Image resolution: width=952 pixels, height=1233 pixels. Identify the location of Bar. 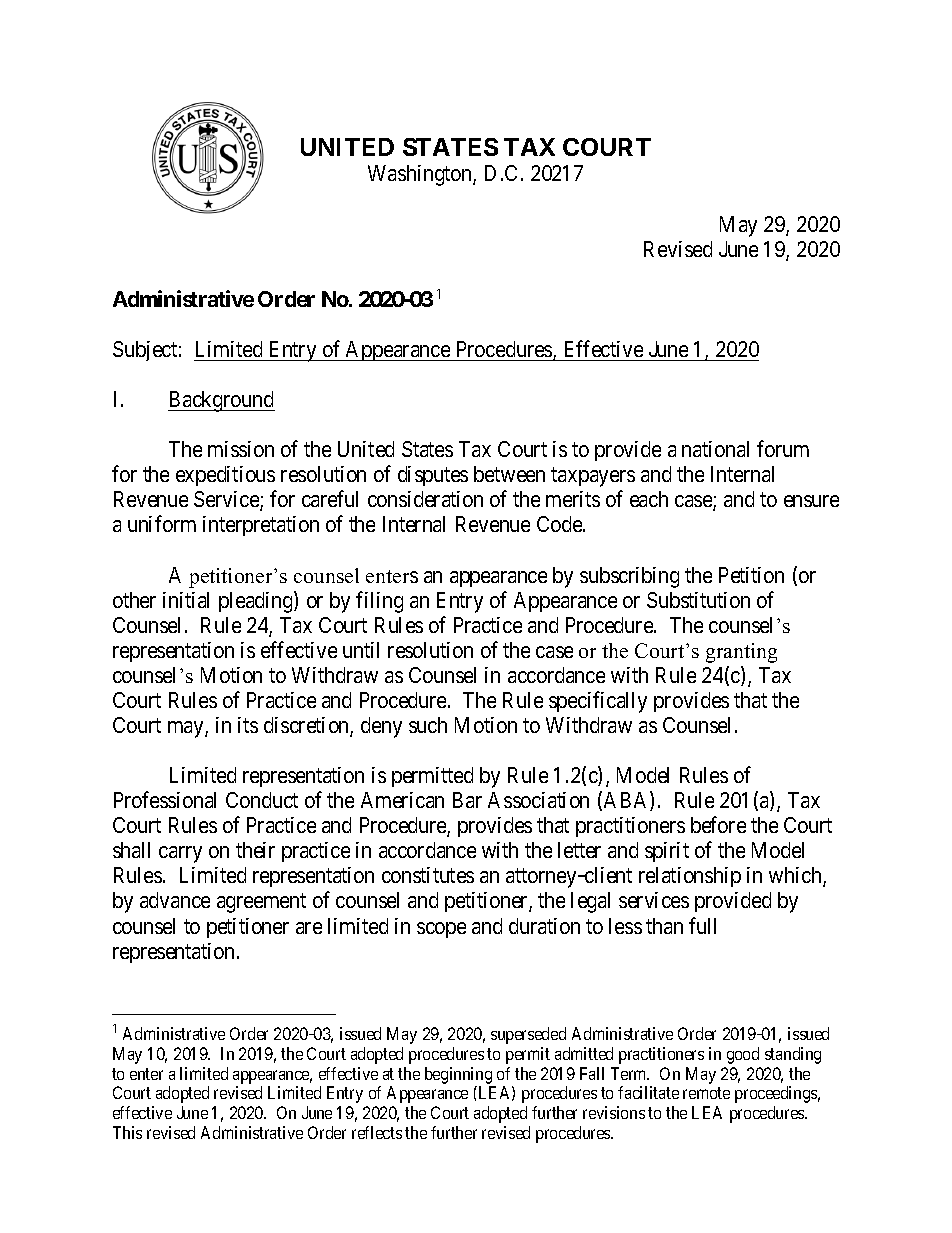
(467, 800).
